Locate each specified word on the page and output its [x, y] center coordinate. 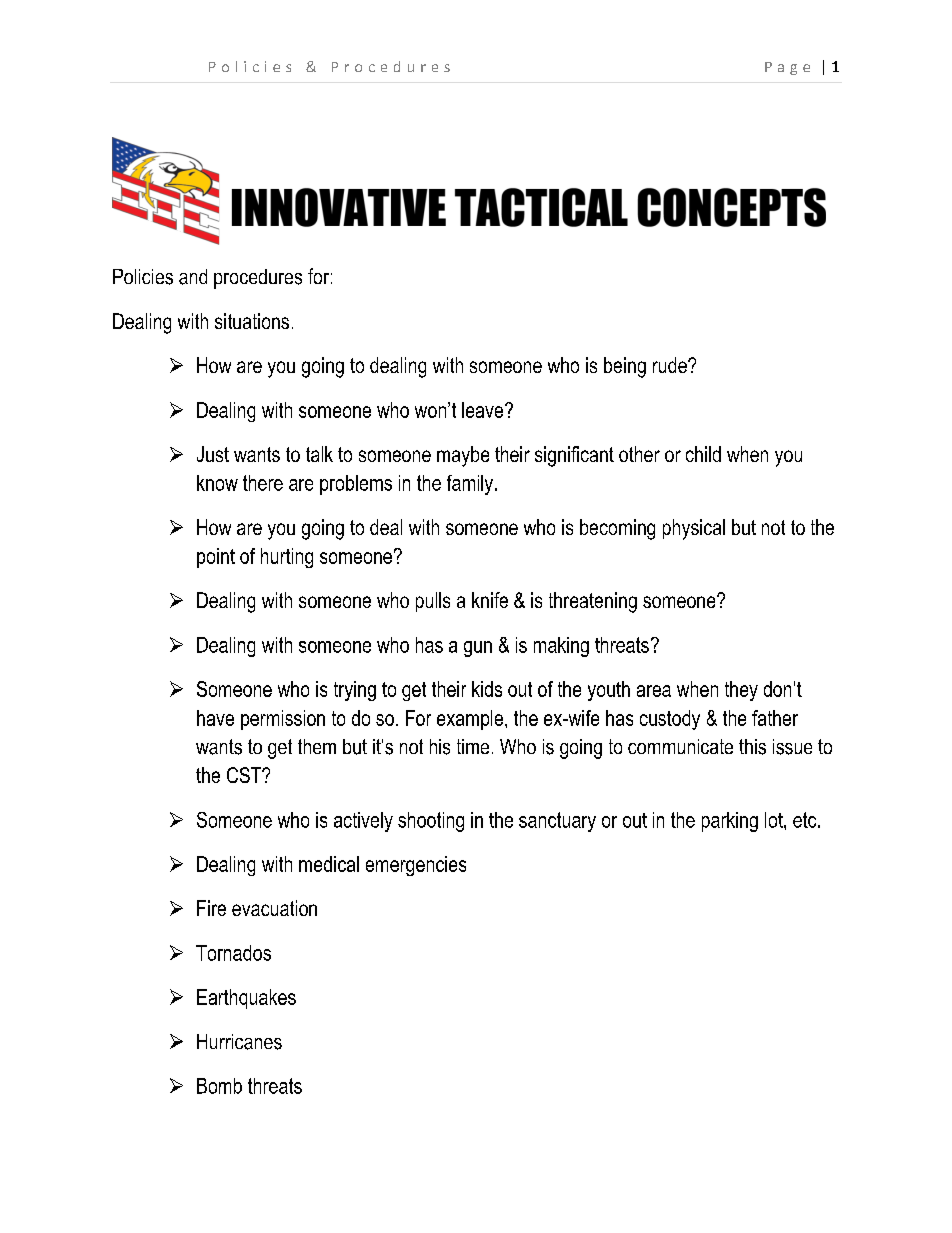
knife [490, 600]
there [263, 483]
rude [671, 365]
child [703, 454]
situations [252, 321]
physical [694, 529]
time [473, 746]
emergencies [416, 866]
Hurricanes [239, 1042]
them [317, 746]
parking [730, 822]
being [625, 367]
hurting [287, 558]
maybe [463, 456]
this [752, 747]
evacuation [274, 908]
